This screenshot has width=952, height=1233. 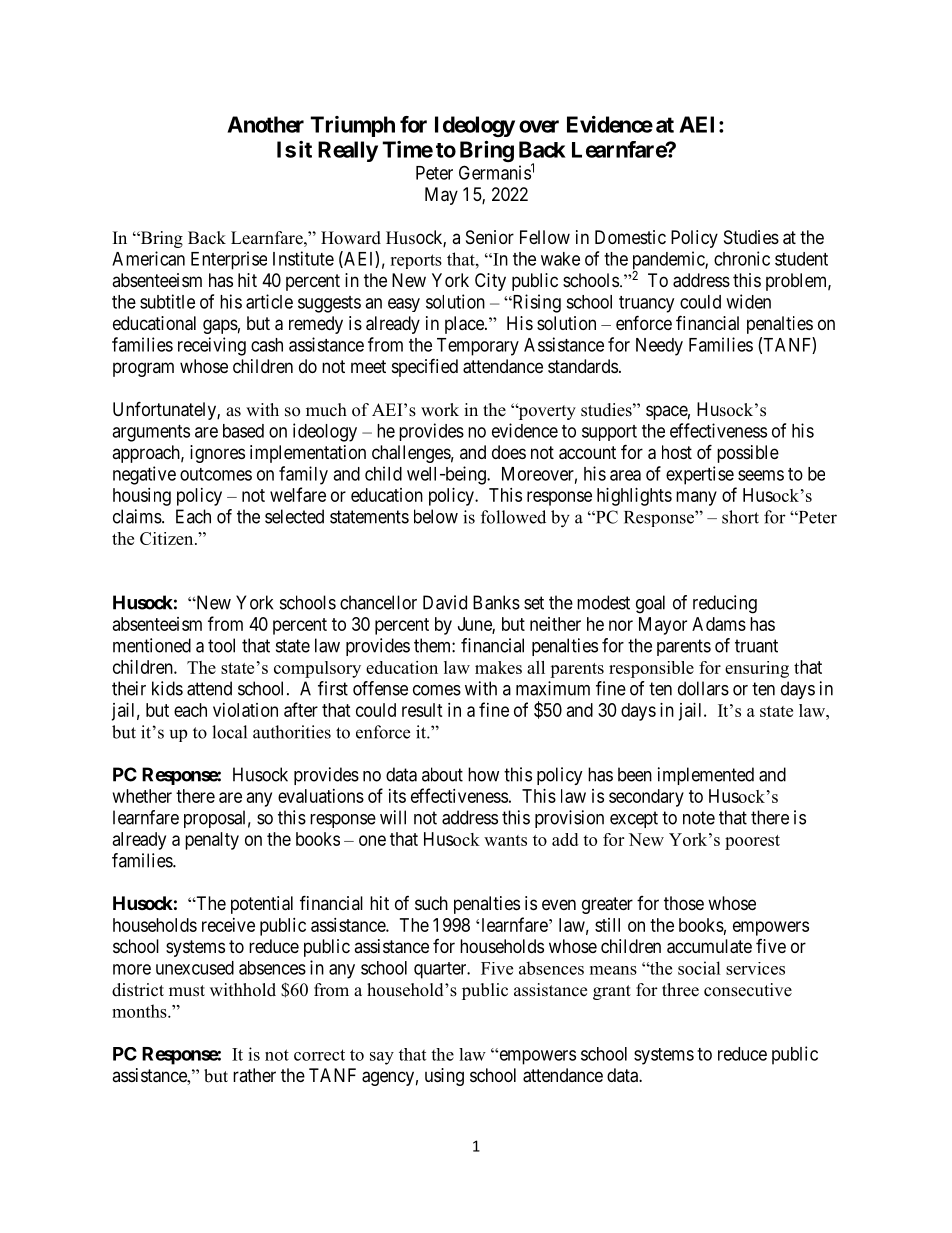 I want to click on wants, so click(x=505, y=840).
